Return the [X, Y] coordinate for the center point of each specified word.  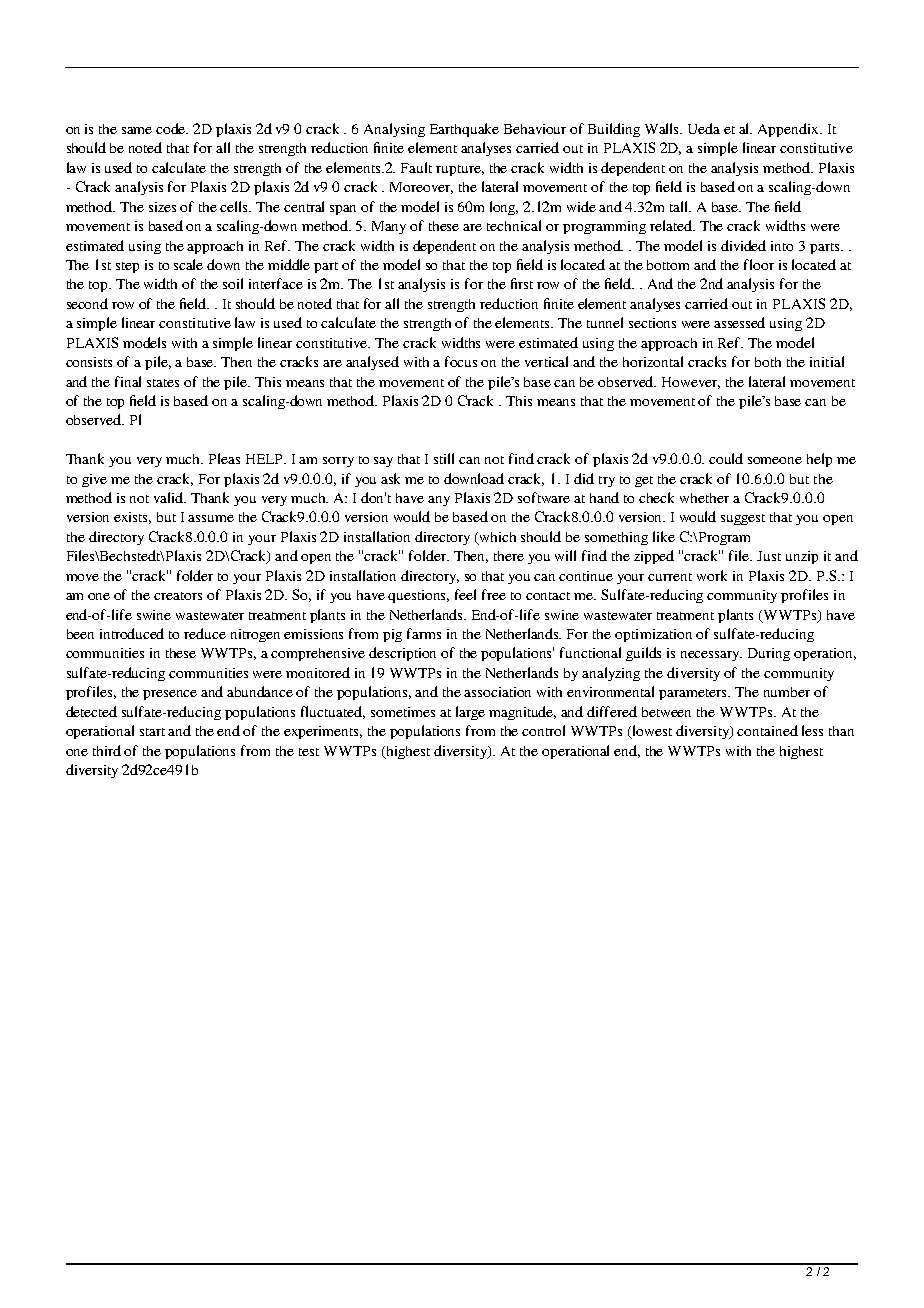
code [172, 128]
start [152, 732]
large [470, 713]
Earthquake [464, 130]
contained [767, 730]
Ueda [704, 128]
